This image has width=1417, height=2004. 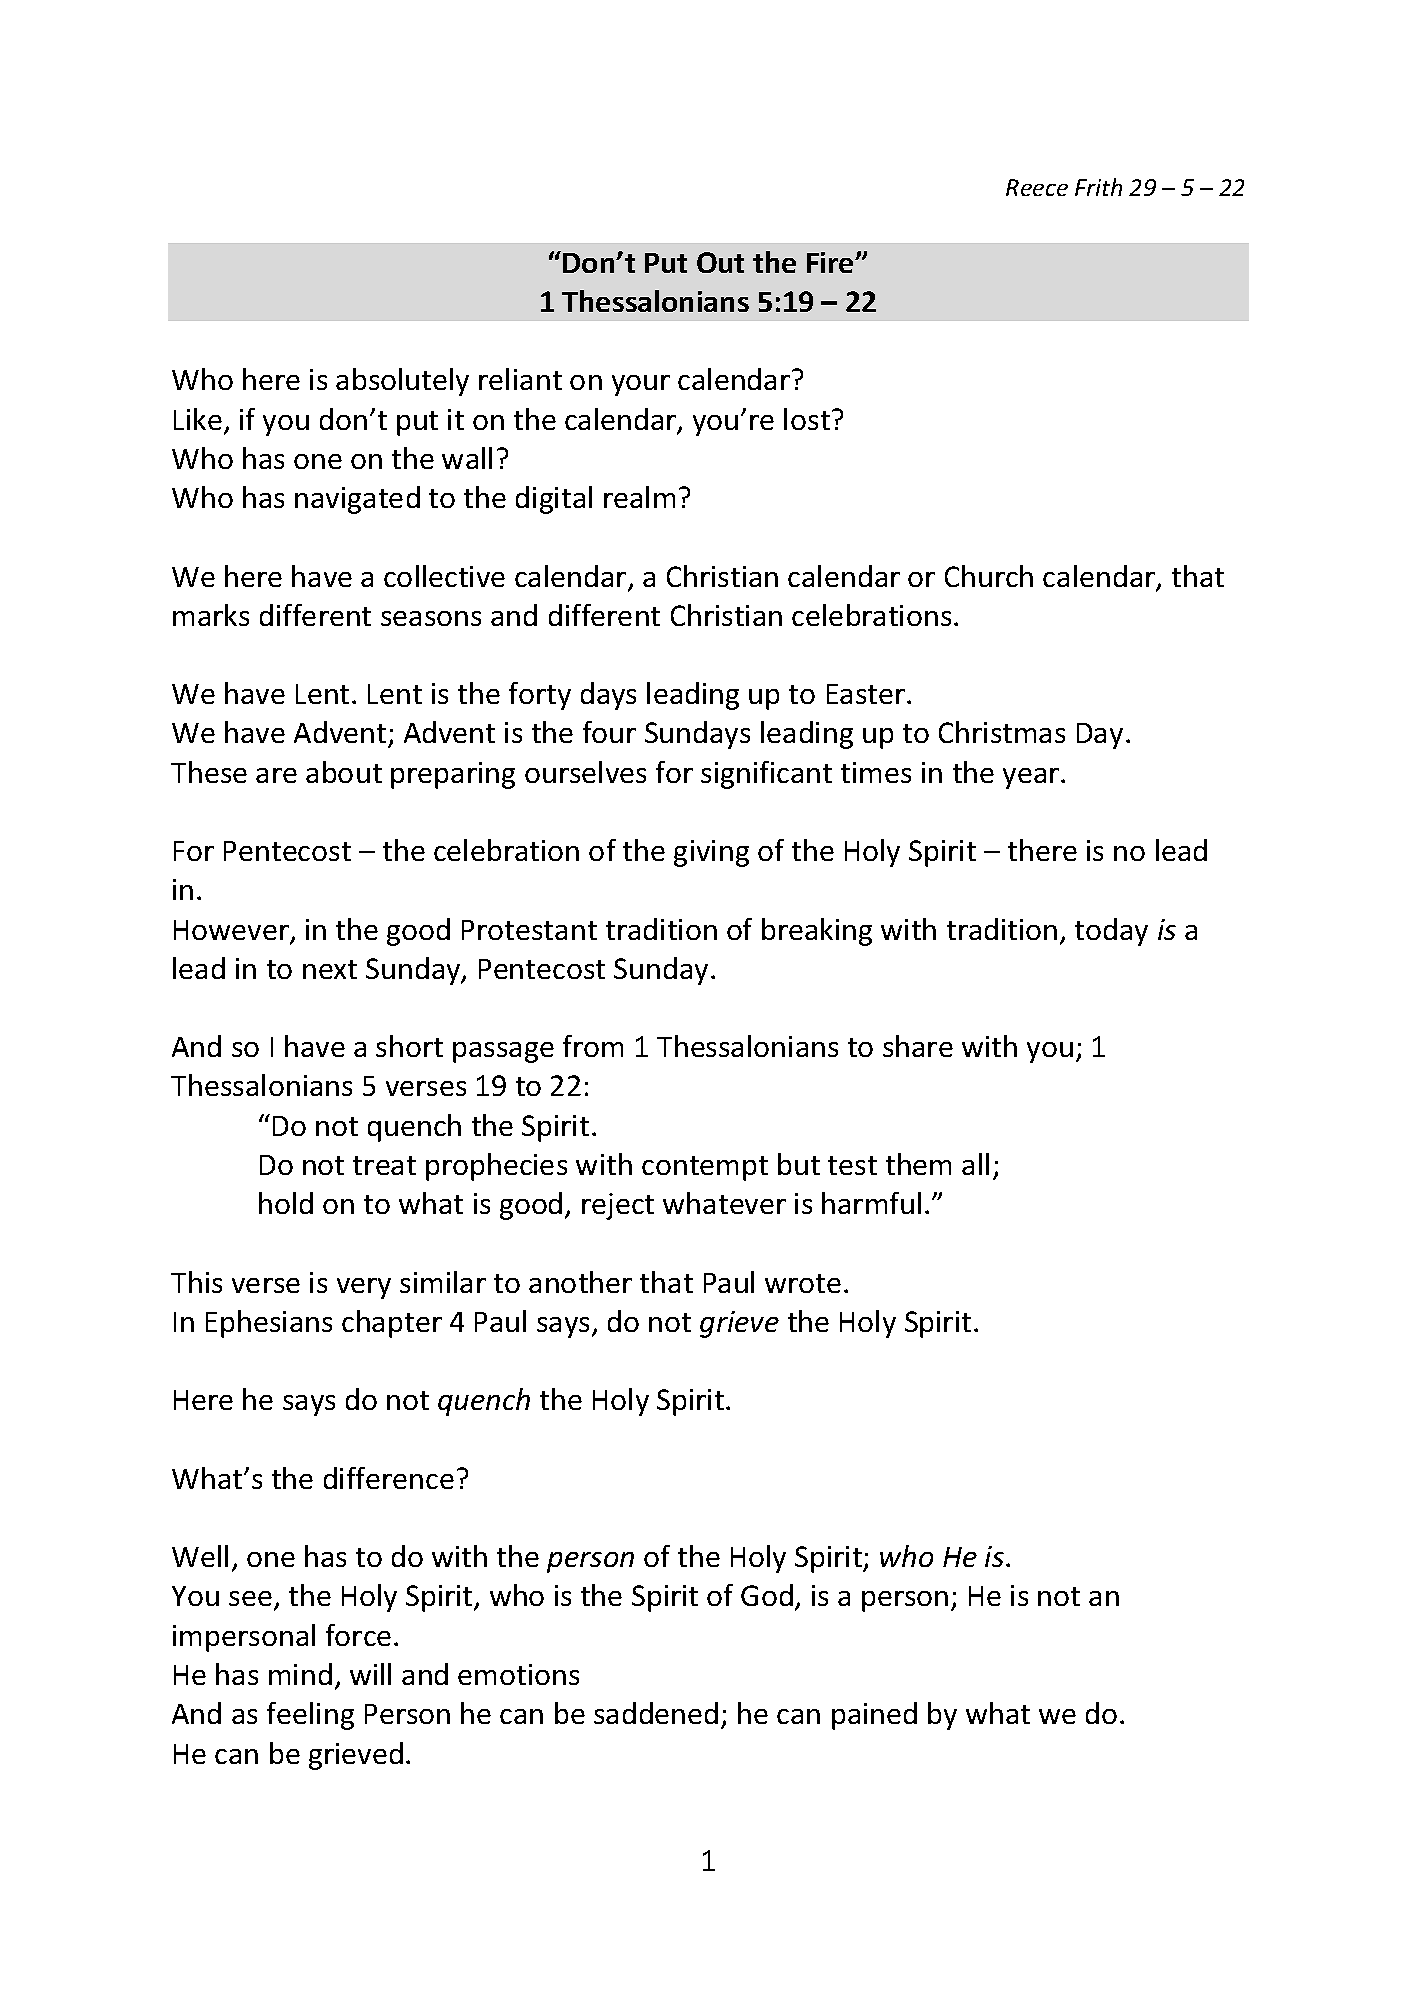 I want to click on mind, so click(x=300, y=1674).
